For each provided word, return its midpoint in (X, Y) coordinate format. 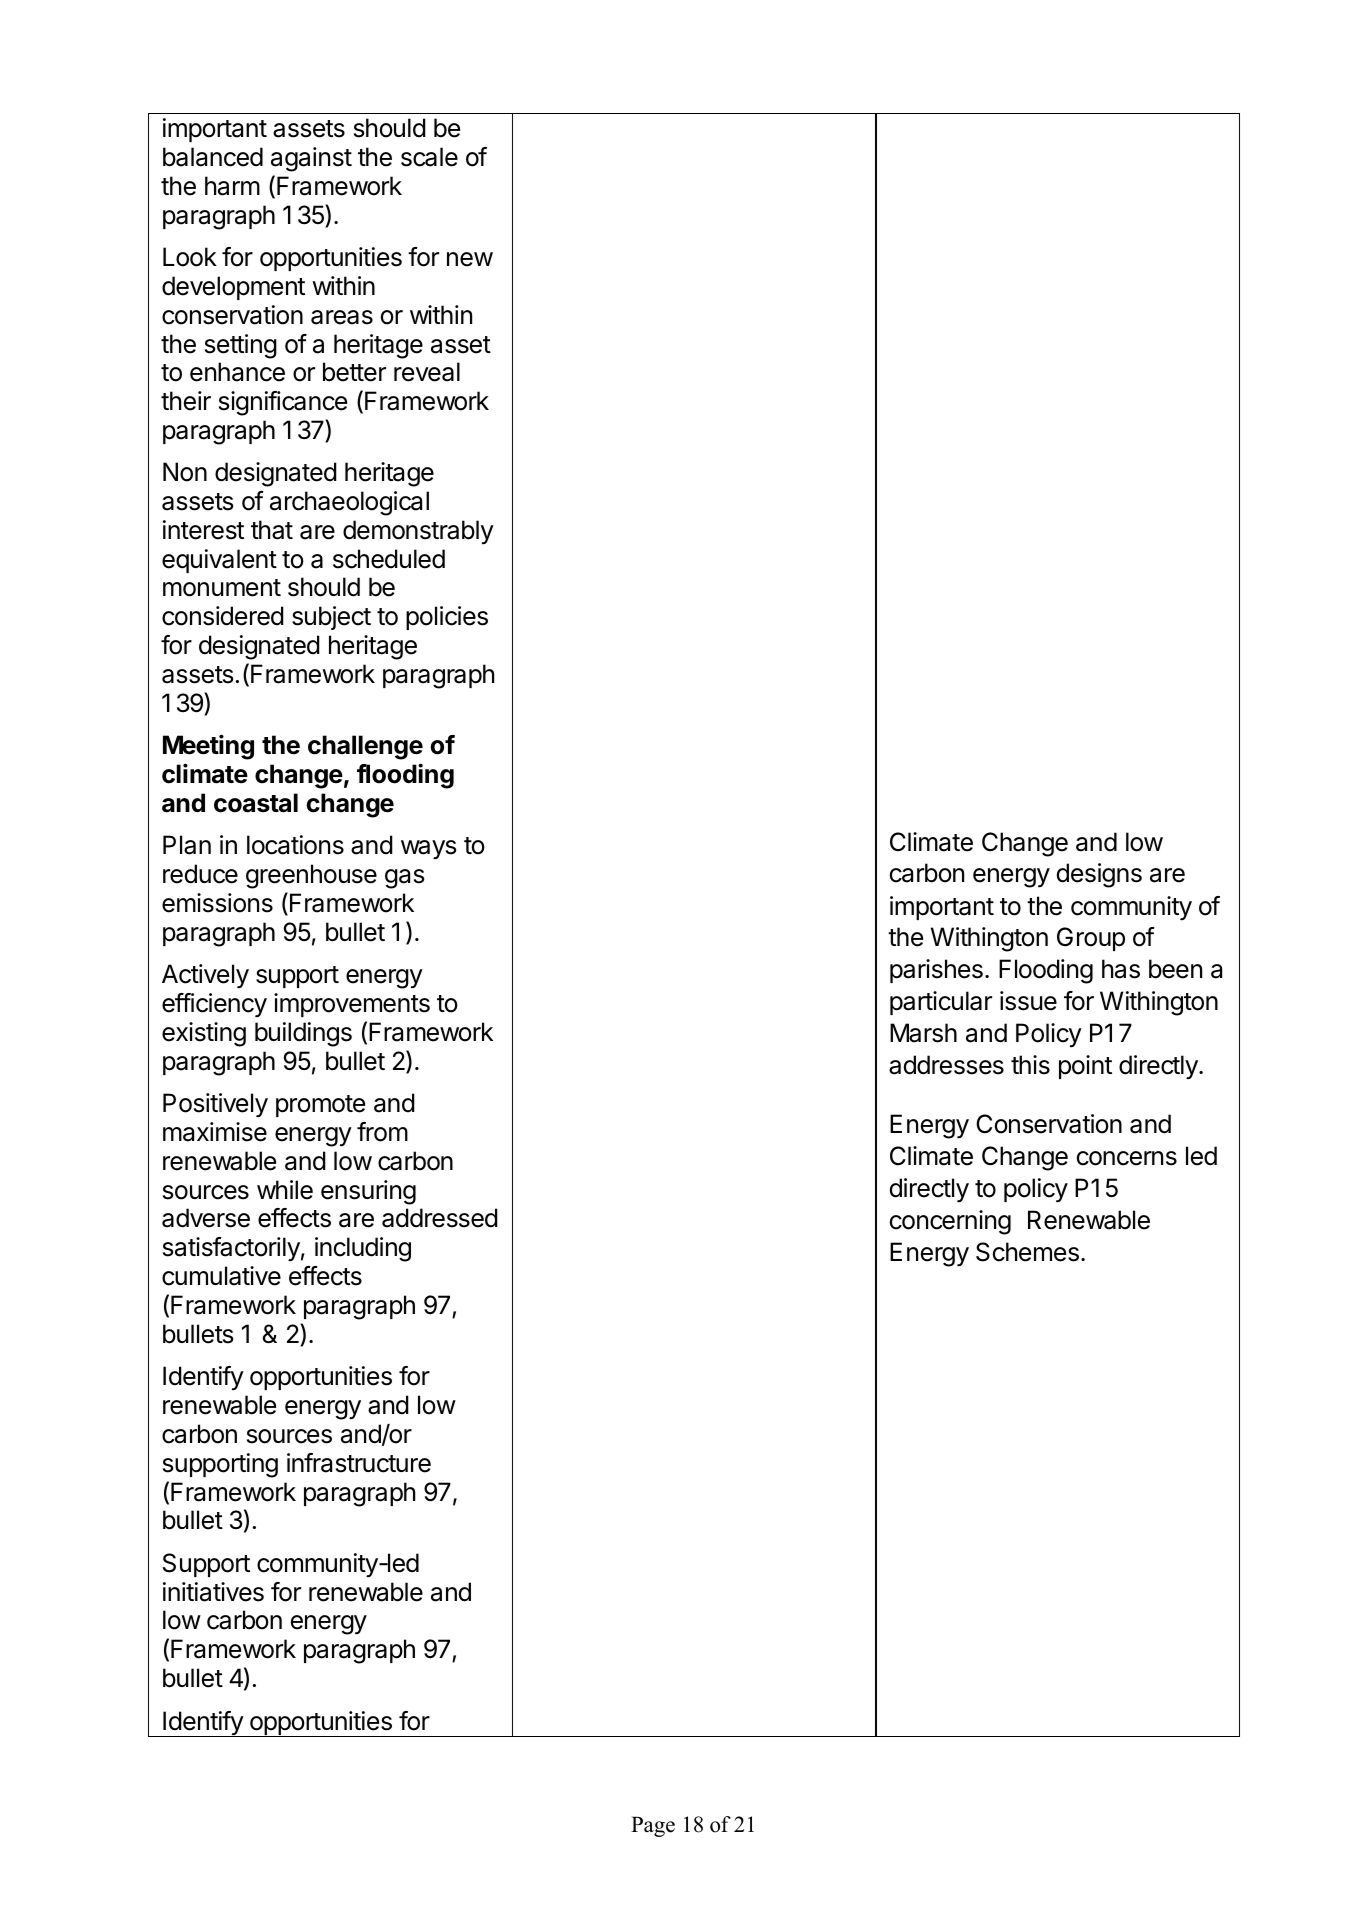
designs (1099, 875)
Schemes (1027, 1252)
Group (1091, 939)
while (285, 1190)
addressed (440, 1218)
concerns (1127, 1158)
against (311, 159)
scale (429, 157)
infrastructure (359, 1463)
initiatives (213, 1592)
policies (447, 618)
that (272, 530)
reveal (427, 372)
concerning (950, 1222)
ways (428, 849)
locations (295, 845)
